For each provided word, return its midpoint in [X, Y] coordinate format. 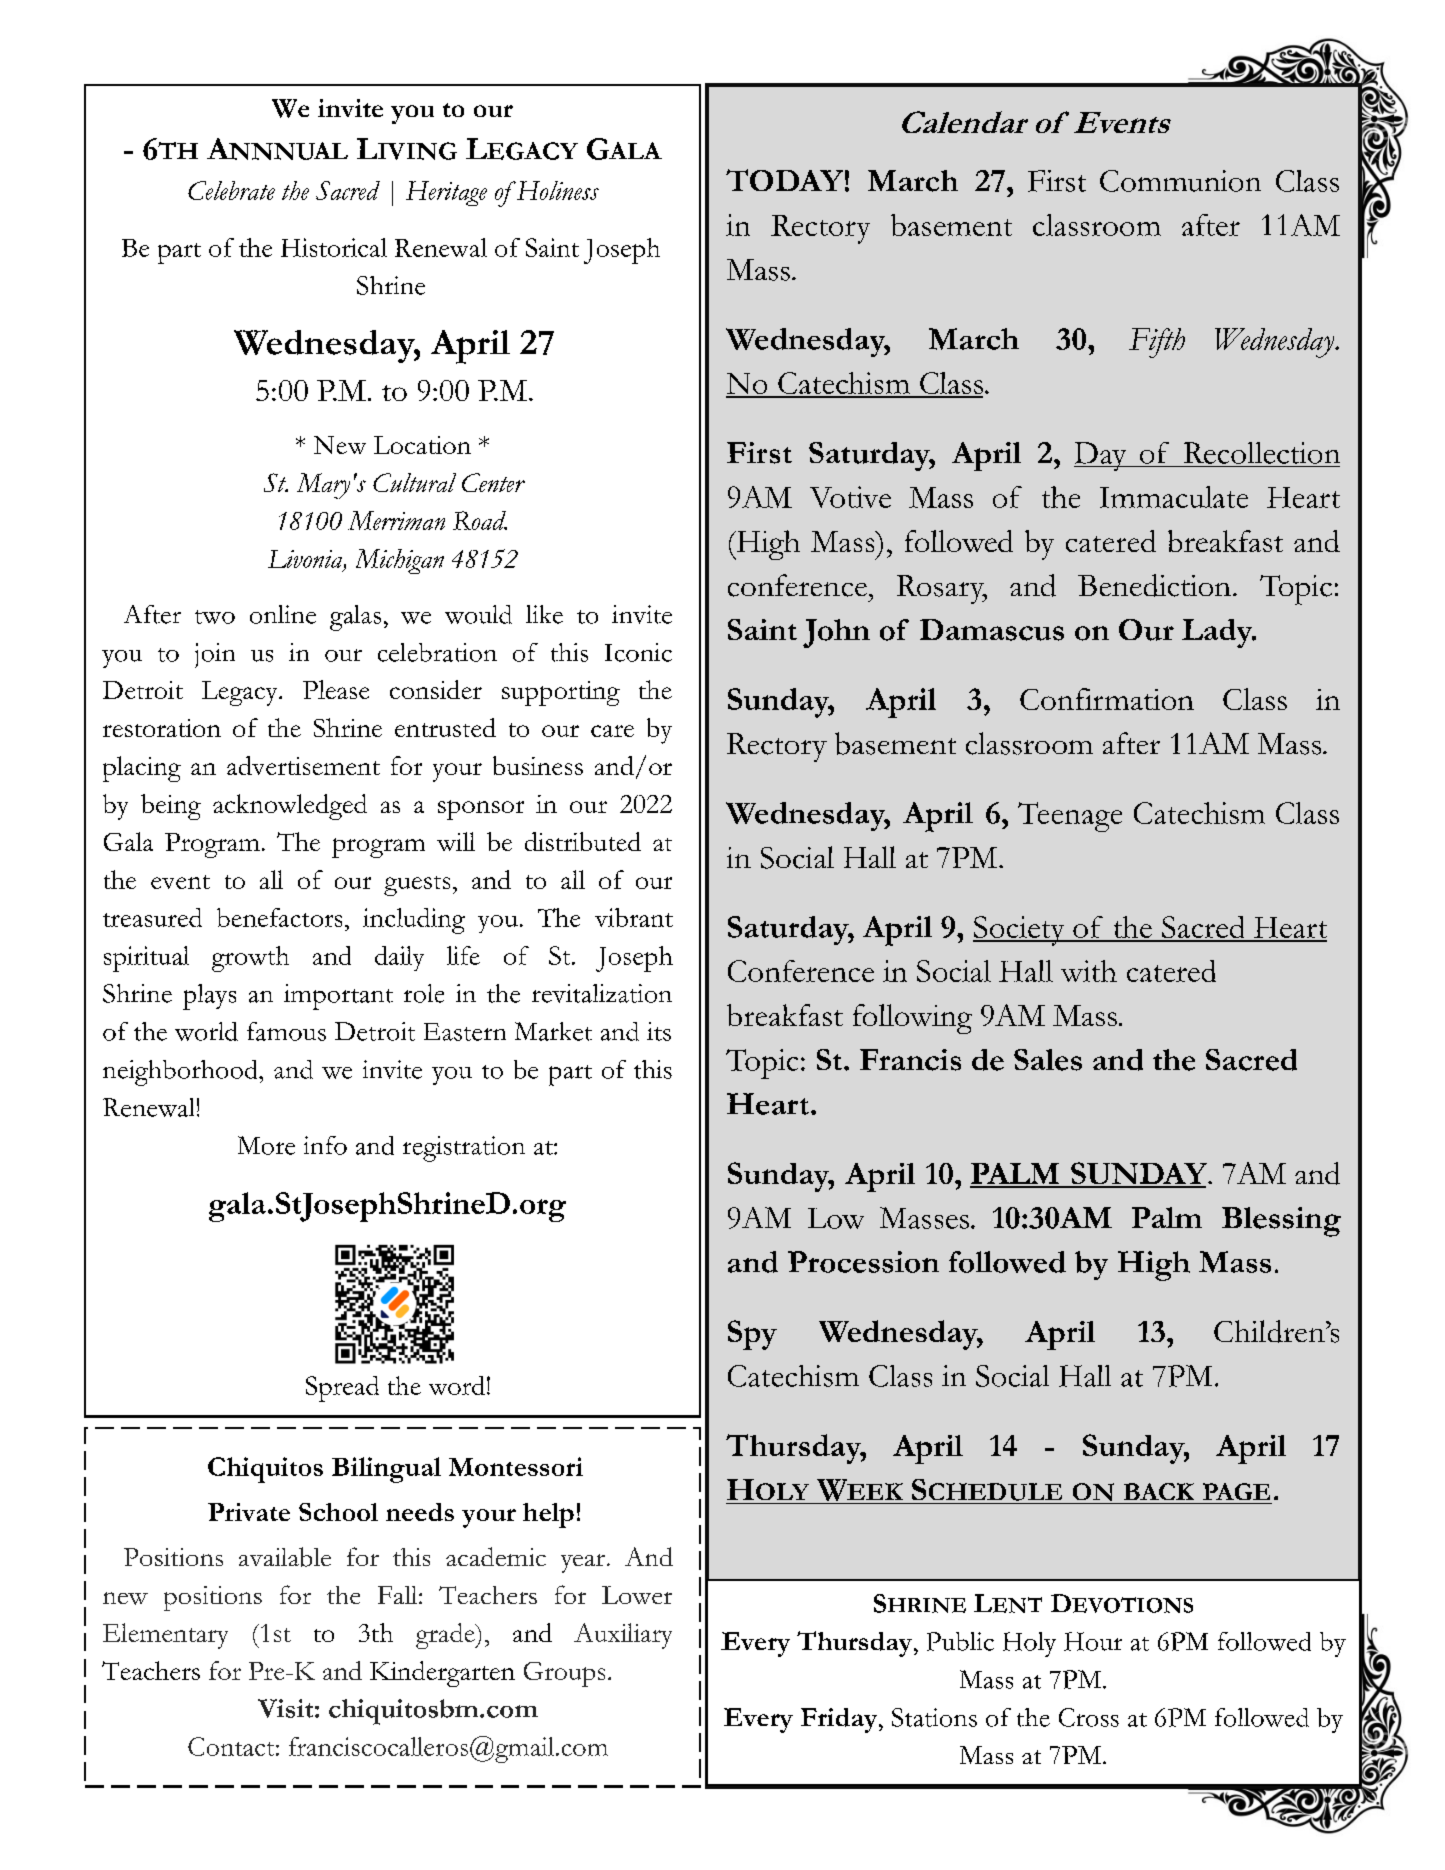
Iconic [638, 652]
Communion [1180, 181]
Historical [334, 247]
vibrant [634, 917]
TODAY [784, 180]
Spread [342, 1389]
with [1089, 971]
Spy [752, 1335]
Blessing [1281, 1222]
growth [250, 959]
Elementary [165, 1636]
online [283, 614]
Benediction [1154, 585]
